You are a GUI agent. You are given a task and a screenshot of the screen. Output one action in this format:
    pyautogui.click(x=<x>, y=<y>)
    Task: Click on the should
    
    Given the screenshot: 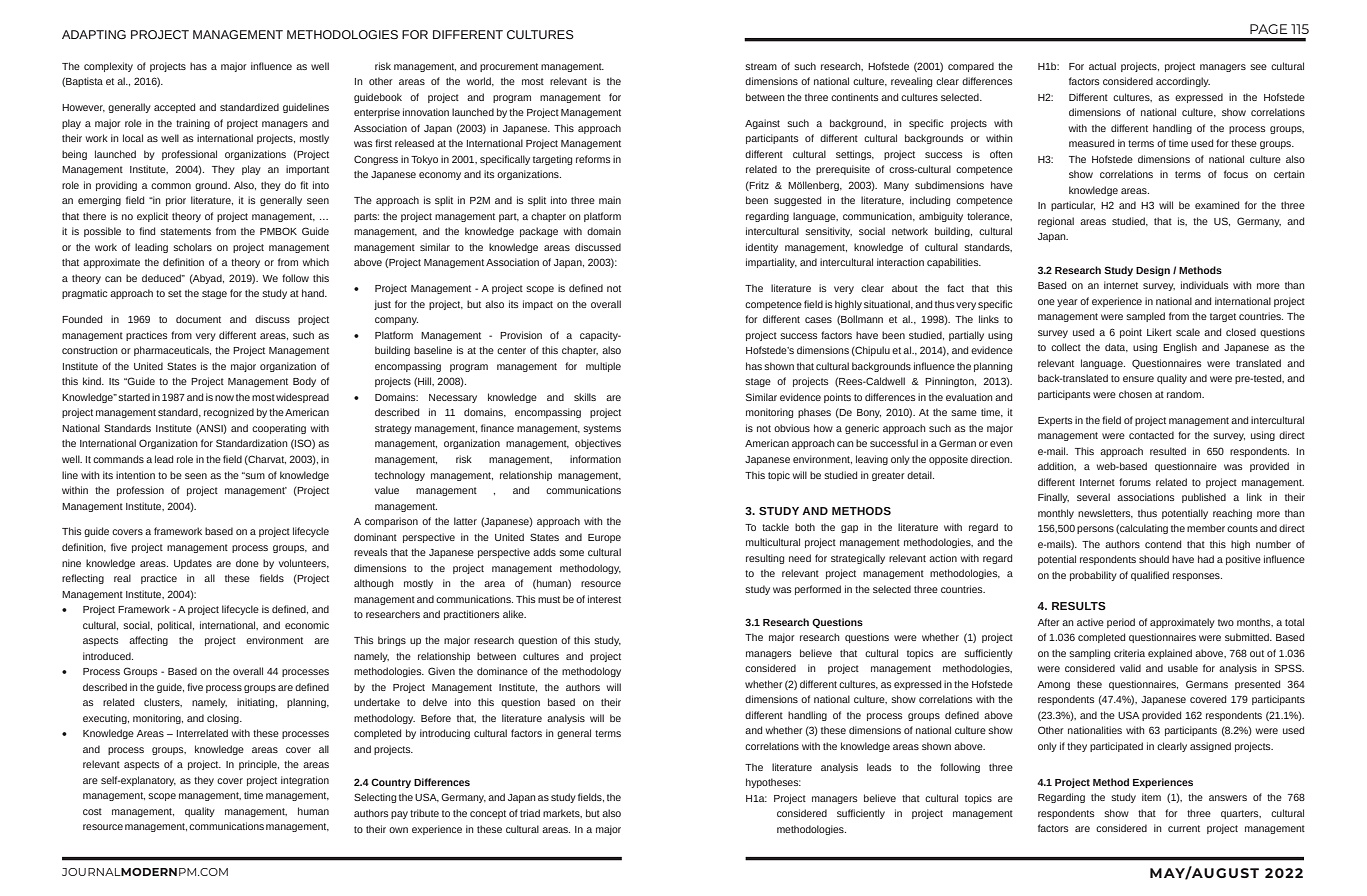 What is the action you would take?
    pyautogui.click(x=1154, y=559)
